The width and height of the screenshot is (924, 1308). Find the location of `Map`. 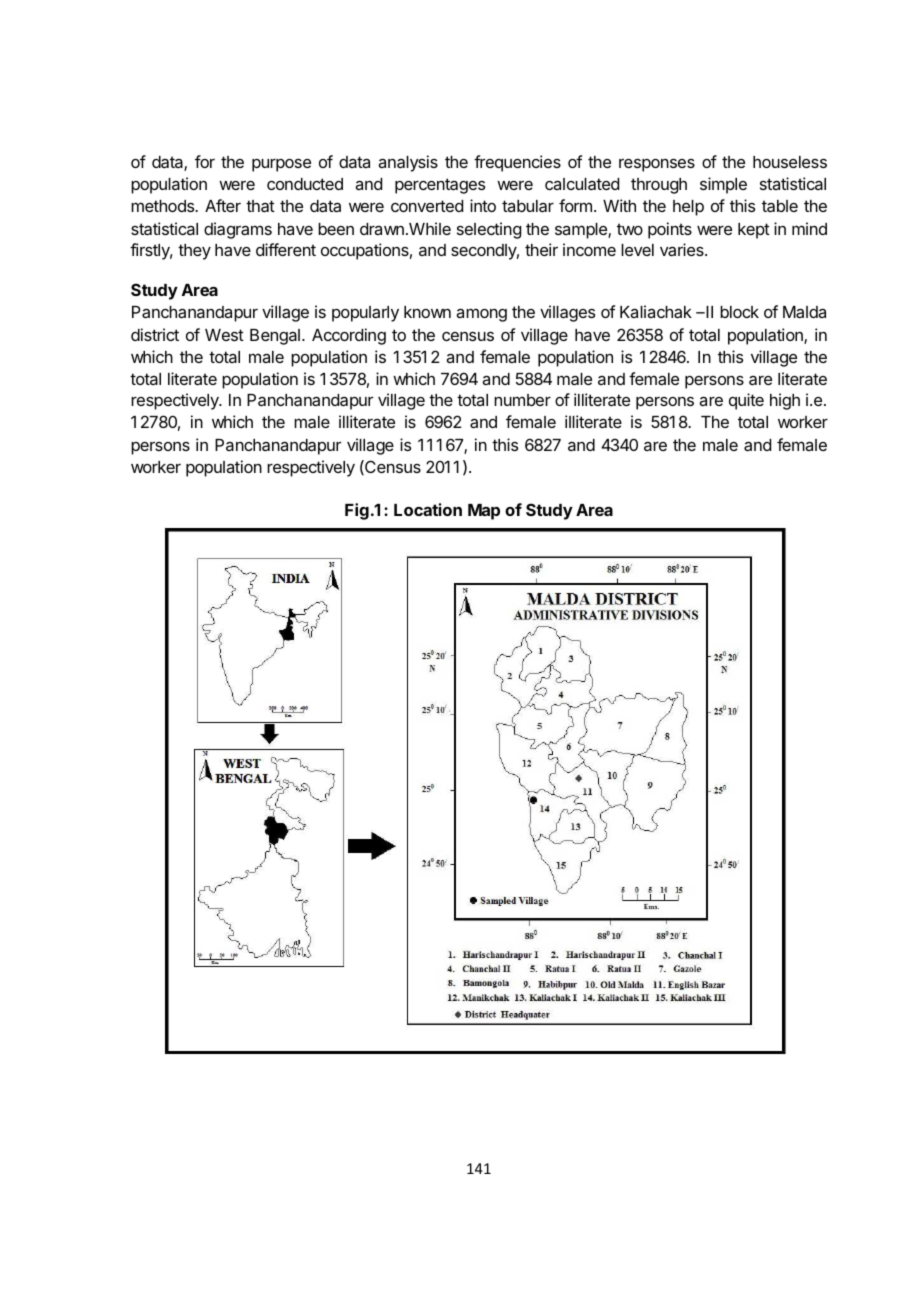

Map is located at coordinates (484, 512).
